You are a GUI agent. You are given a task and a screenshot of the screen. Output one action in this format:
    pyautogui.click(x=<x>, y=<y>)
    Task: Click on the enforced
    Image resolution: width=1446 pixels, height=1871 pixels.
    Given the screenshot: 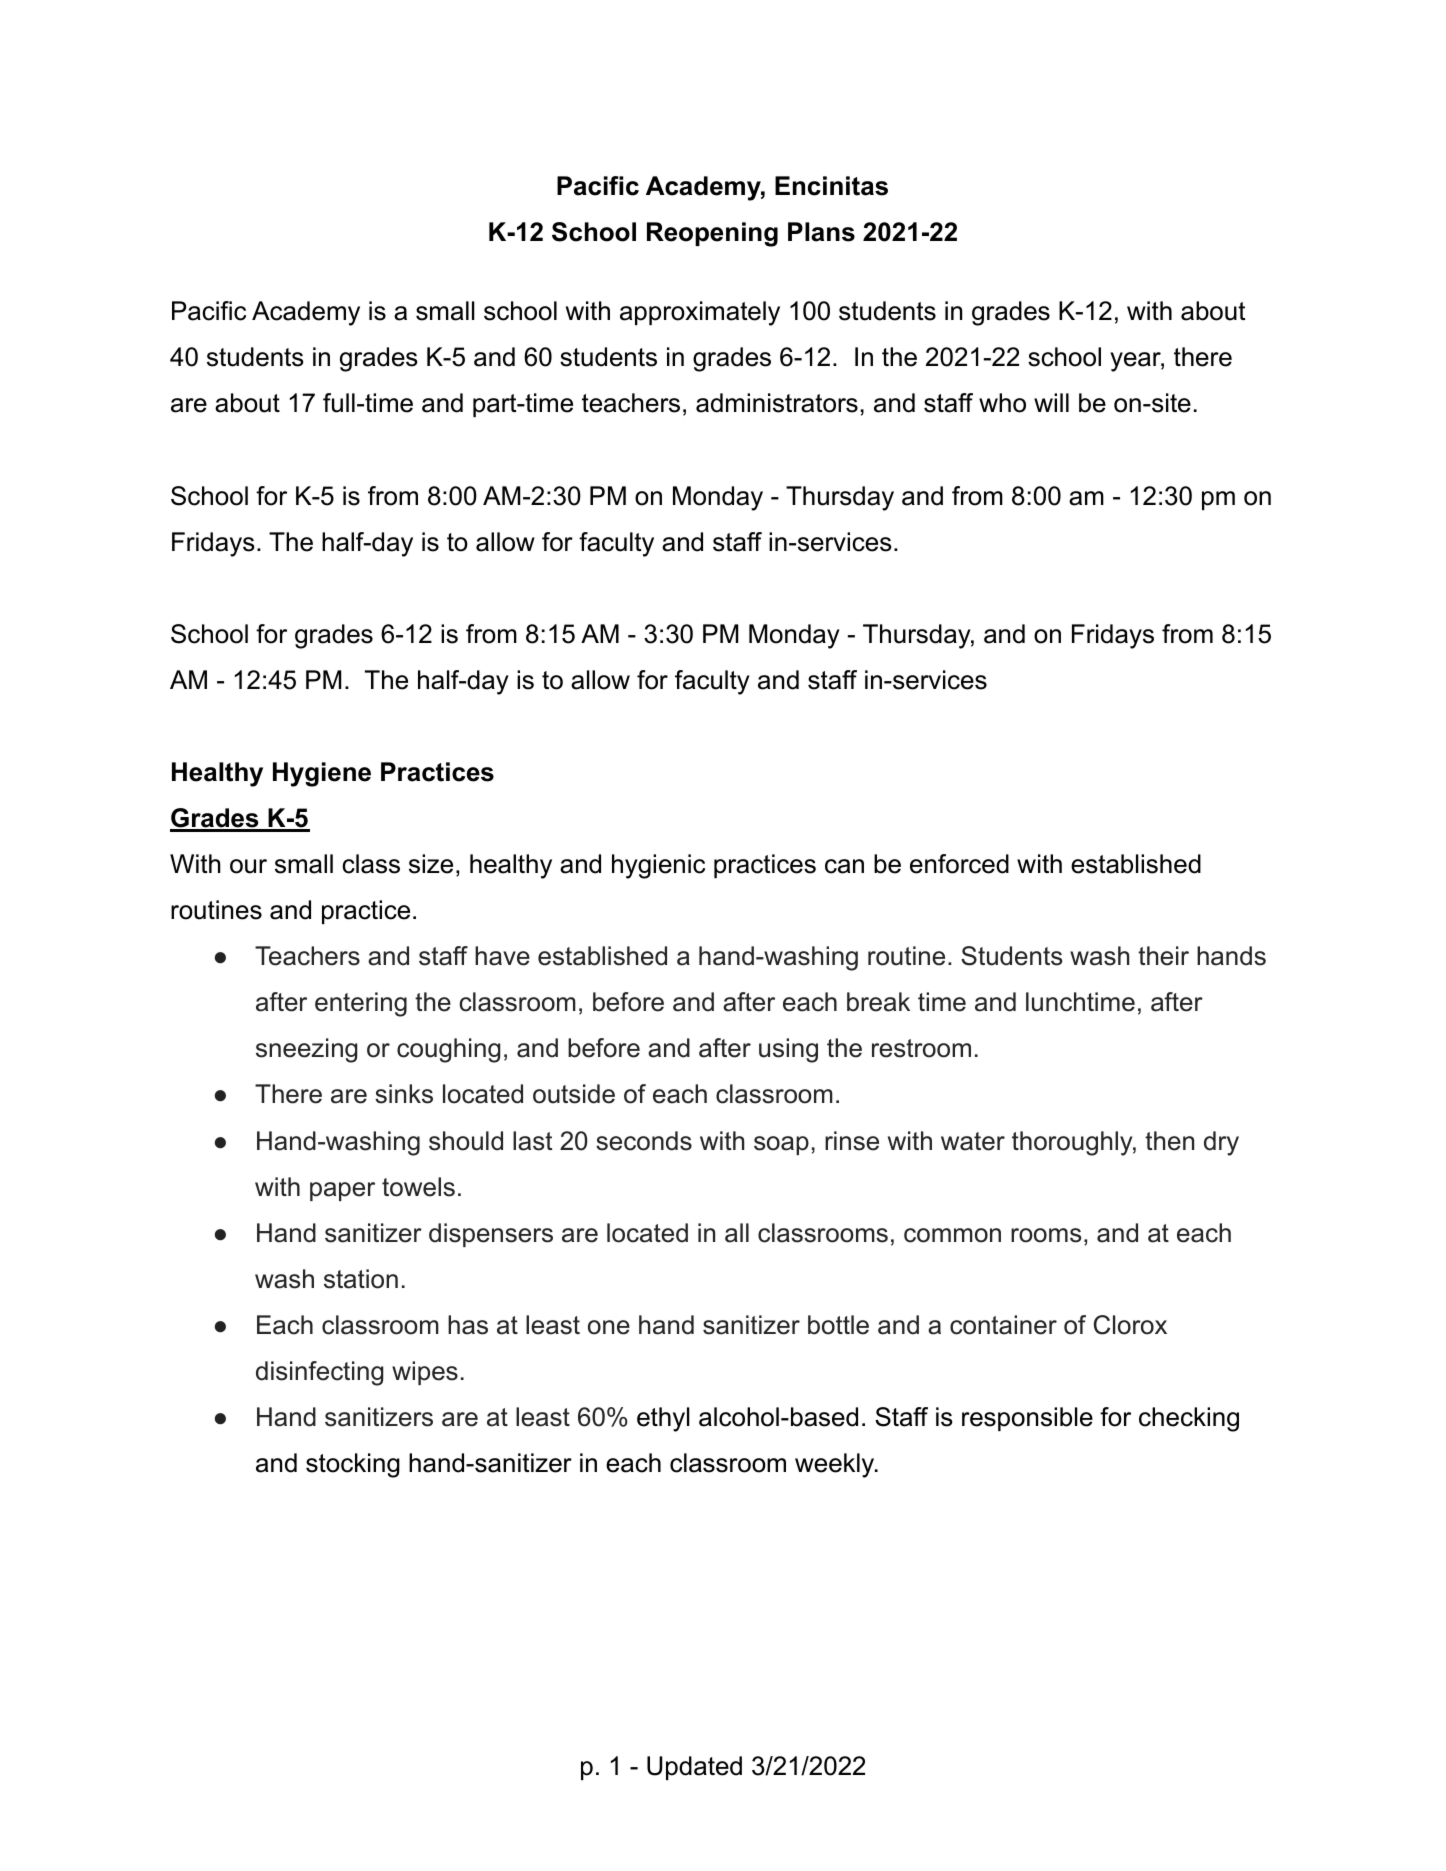 What is the action you would take?
    pyautogui.click(x=959, y=864)
